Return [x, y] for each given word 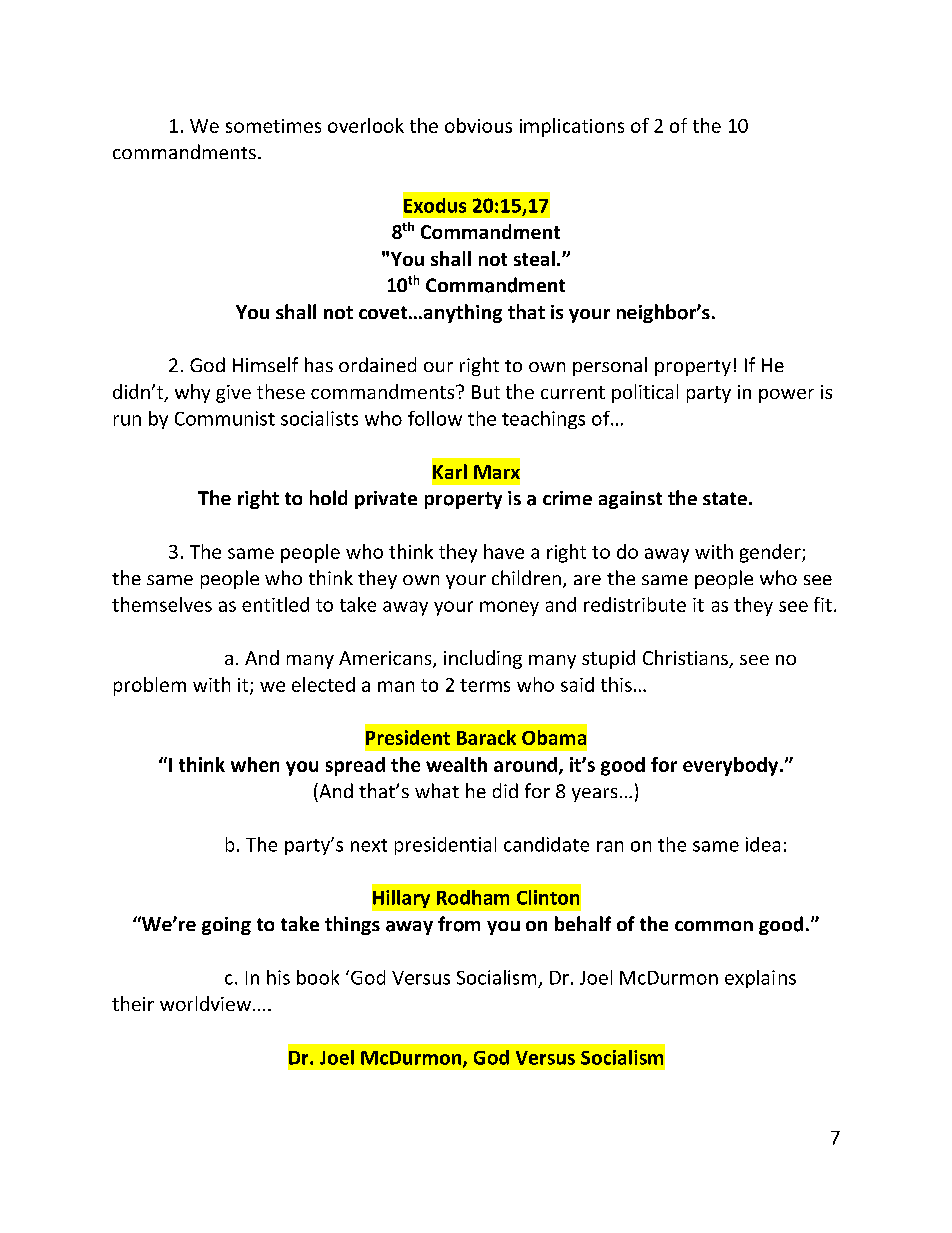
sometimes [273, 126]
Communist [225, 418]
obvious [478, 125]
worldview [205, 1003]
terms [485, 685]
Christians [686, 659]
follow [435, 418]
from [459, 924]
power [786, 396]
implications [572, 127]
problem [150, 686]
